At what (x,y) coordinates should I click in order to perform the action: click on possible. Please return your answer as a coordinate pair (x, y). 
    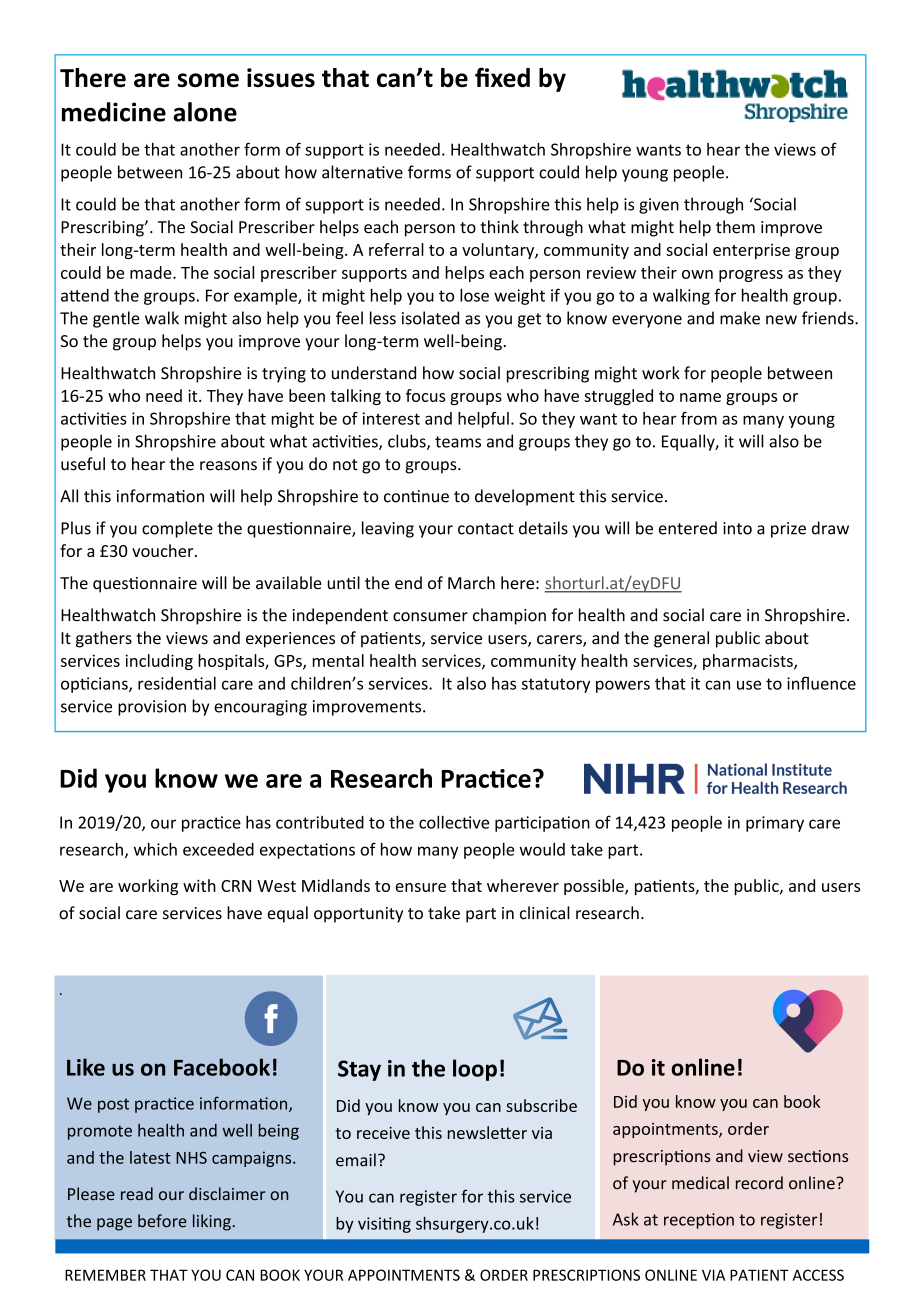
    Looking at the image, I should click on (595, 887).
